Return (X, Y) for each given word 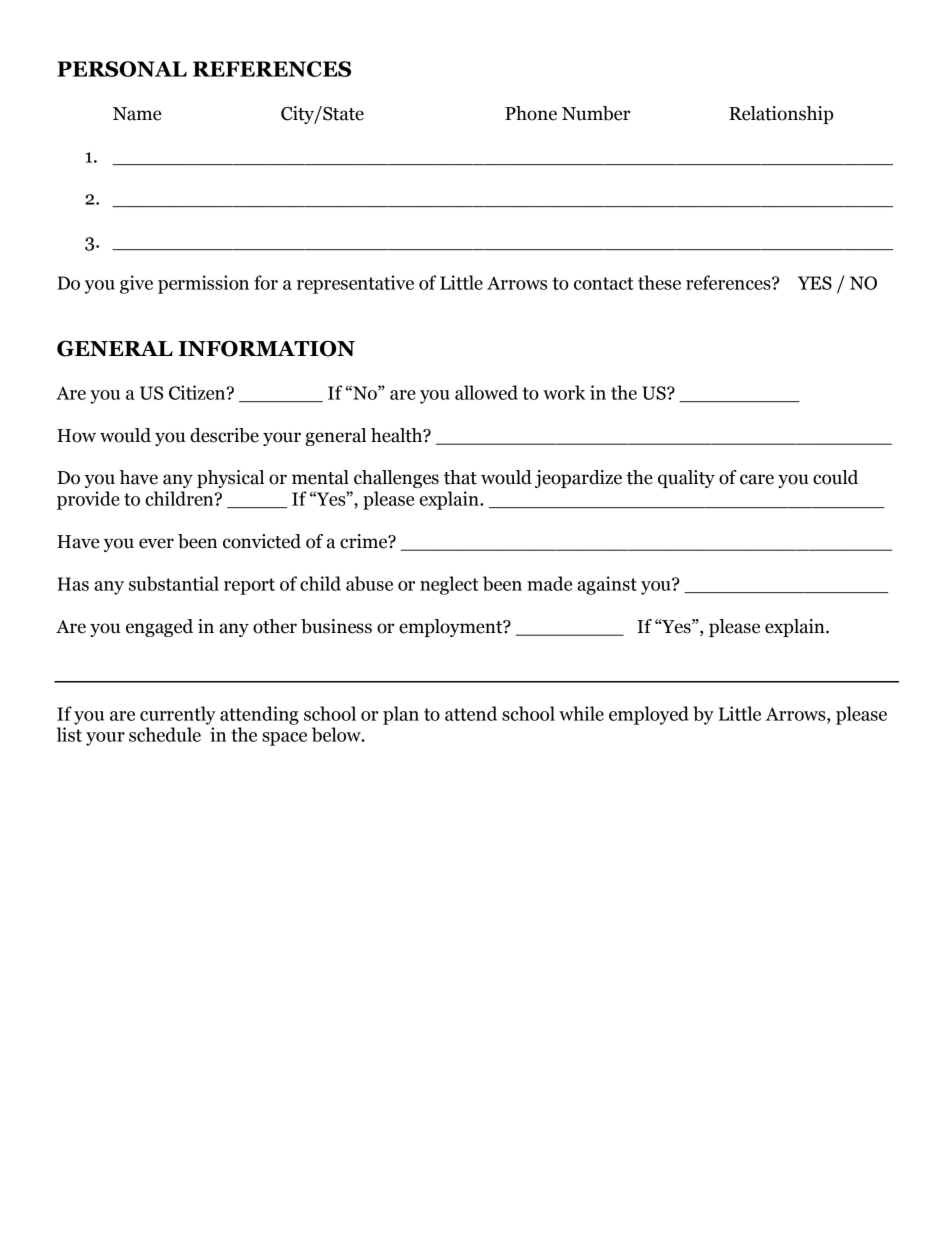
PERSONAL (122, 69)
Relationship (781, 115)
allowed (486, 392)
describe (224, 435)
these (659, 282)
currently (178, 715)
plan (401, 715)
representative (355, 284)
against (607, 585)
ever (156, 543)
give (136, 284)
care (757, 479)
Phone (531, 113)
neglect (449, 585)
